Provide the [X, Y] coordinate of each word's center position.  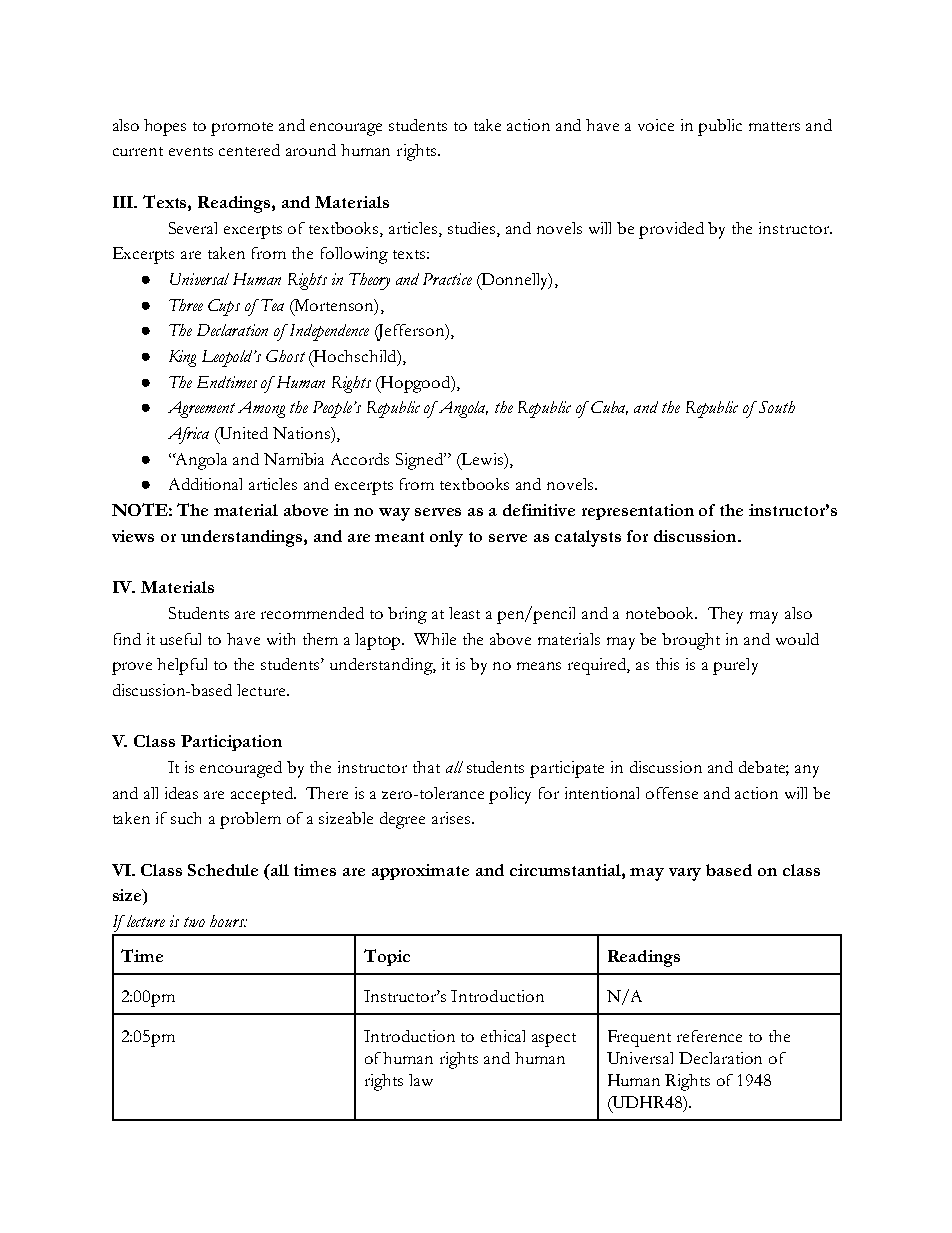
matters [774, 126]
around [311, 150]
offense [672, 793]
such [186, 818]
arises [452, 818]
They [725, 615]
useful [180, 639]
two [194, 922]
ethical [503, 1036]
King [182, 358]
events [191, 151]
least [464, 613]
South [777, 407]
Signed [421, 461]
